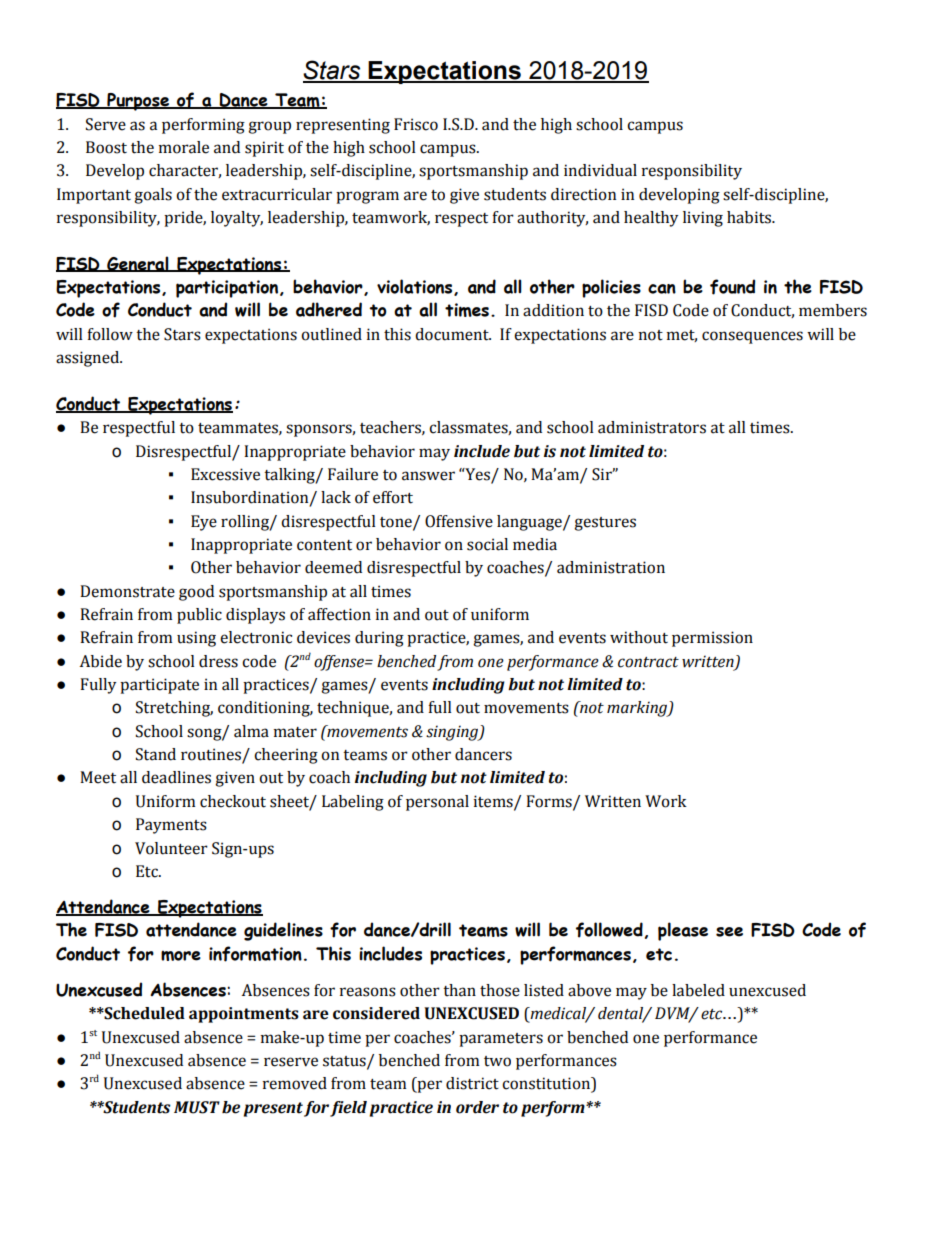 The height and width of the screenshot is (1233, 952). Describe the element at coordinates (698, 990) in the screenshot. I see `labeled` at that location.
